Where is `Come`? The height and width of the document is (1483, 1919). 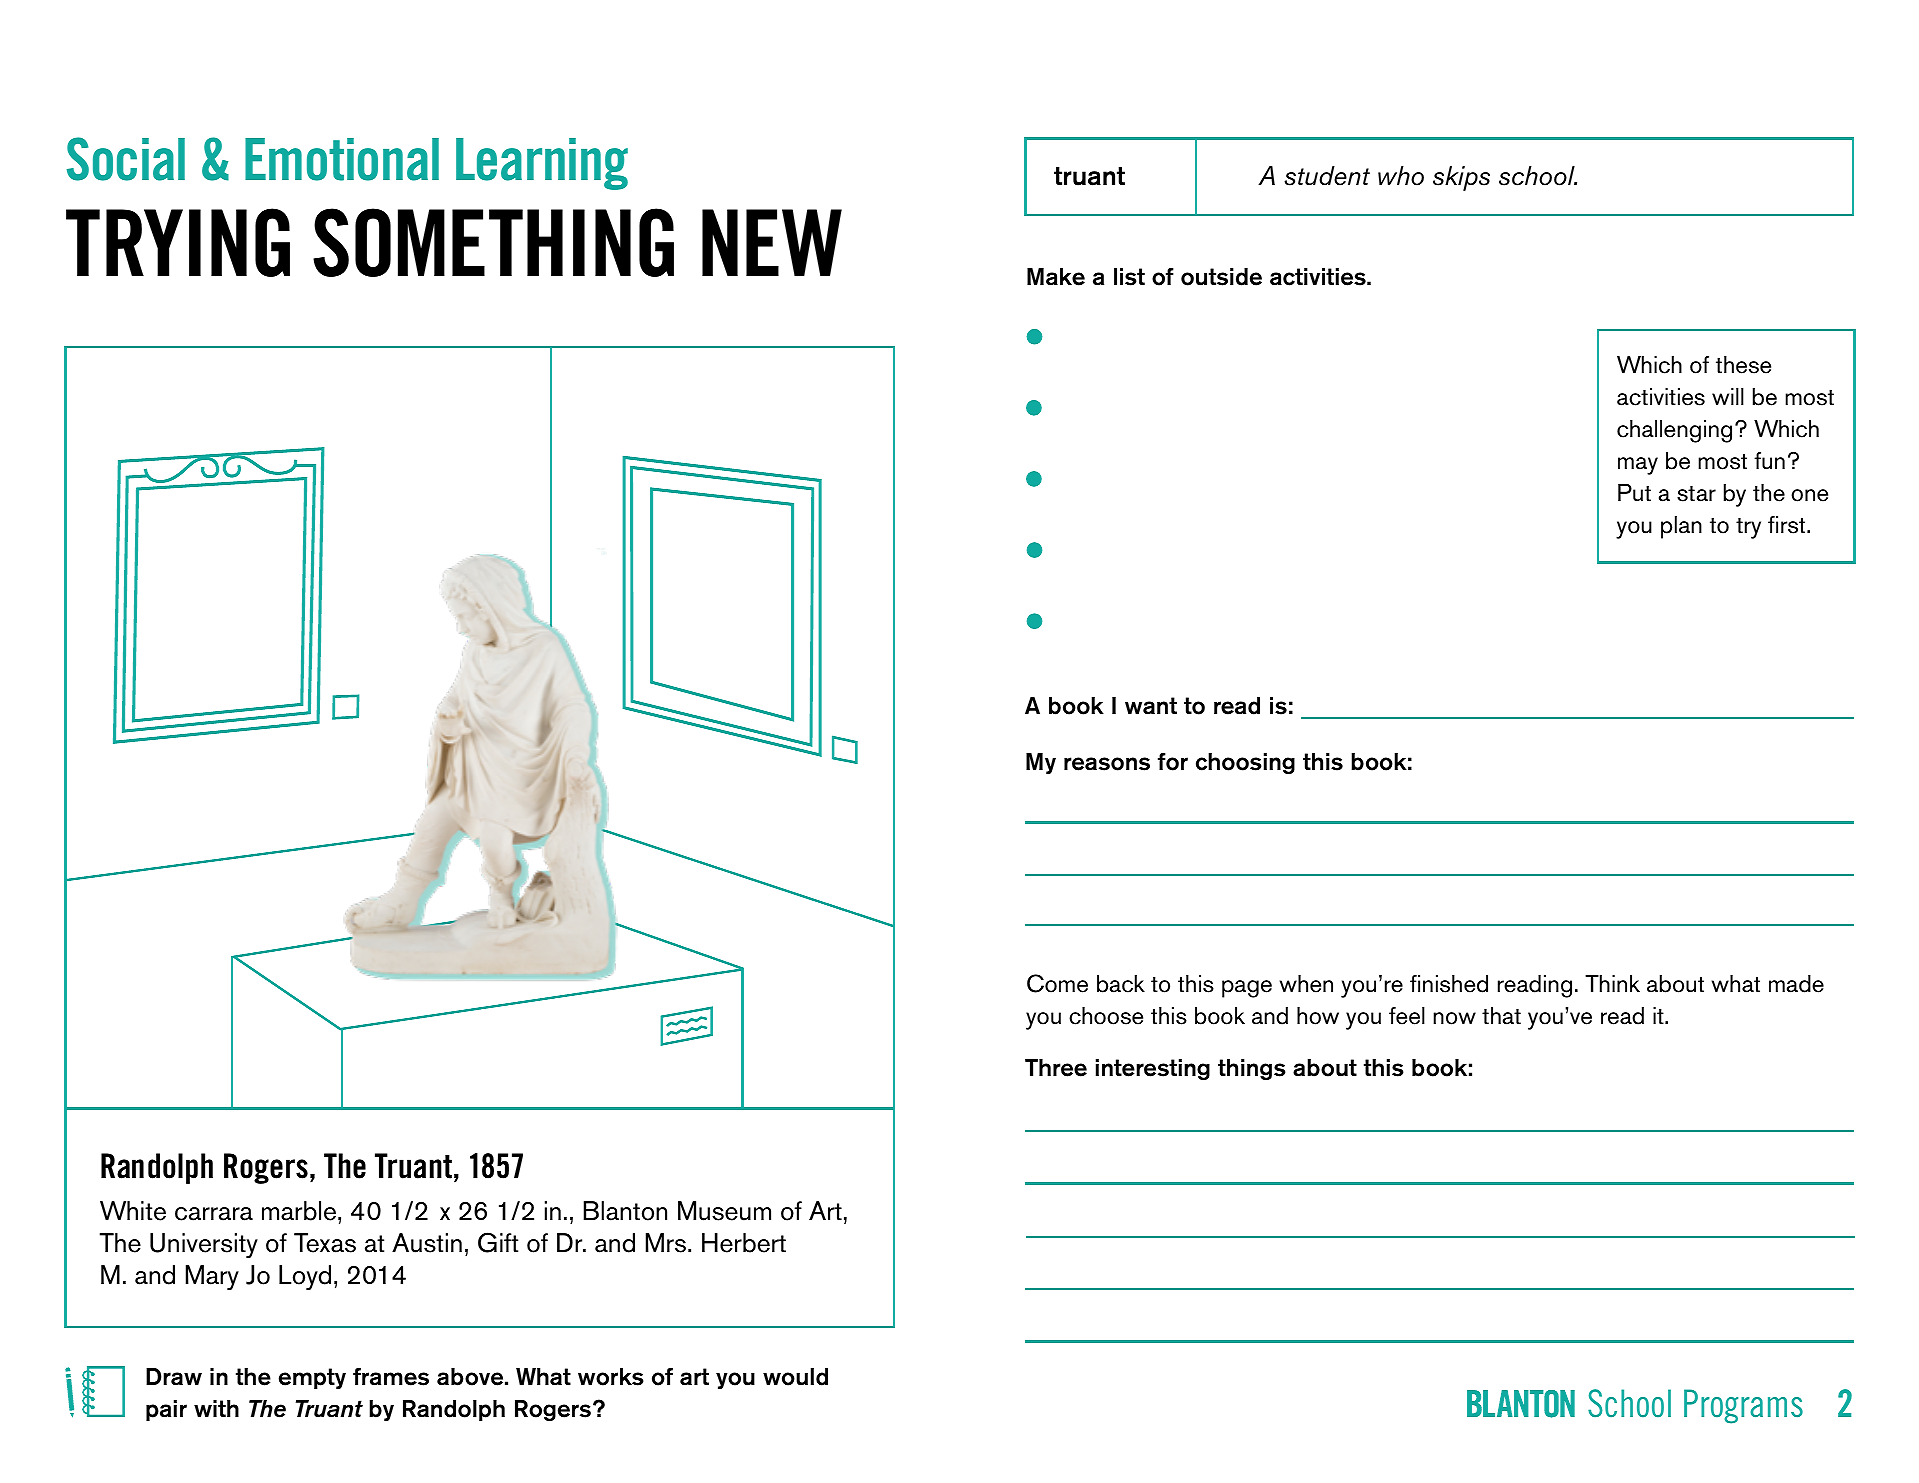 Come is located at coordinates (1057, 983).
